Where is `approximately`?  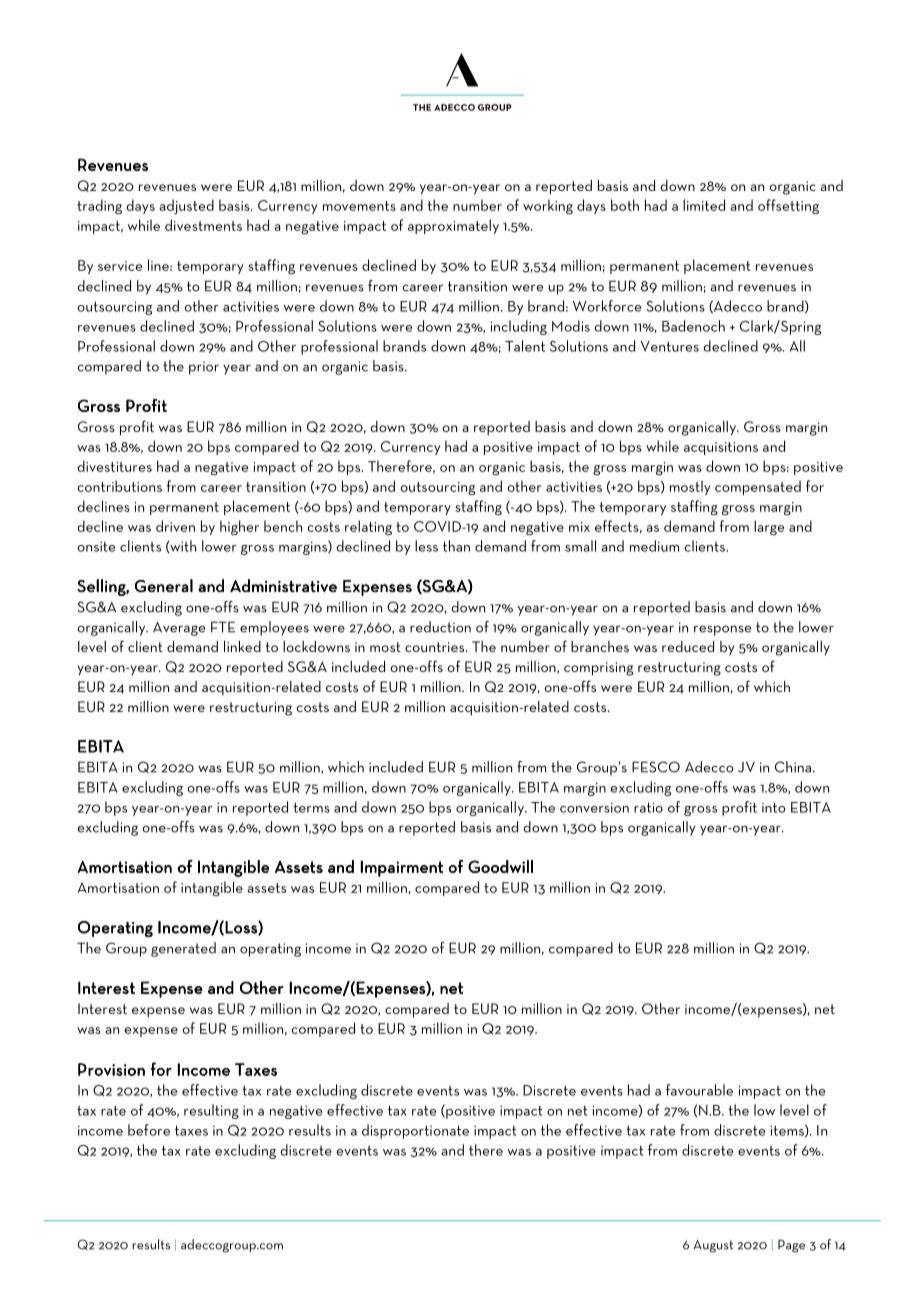
approximately is located at coordinates (453, 226).
